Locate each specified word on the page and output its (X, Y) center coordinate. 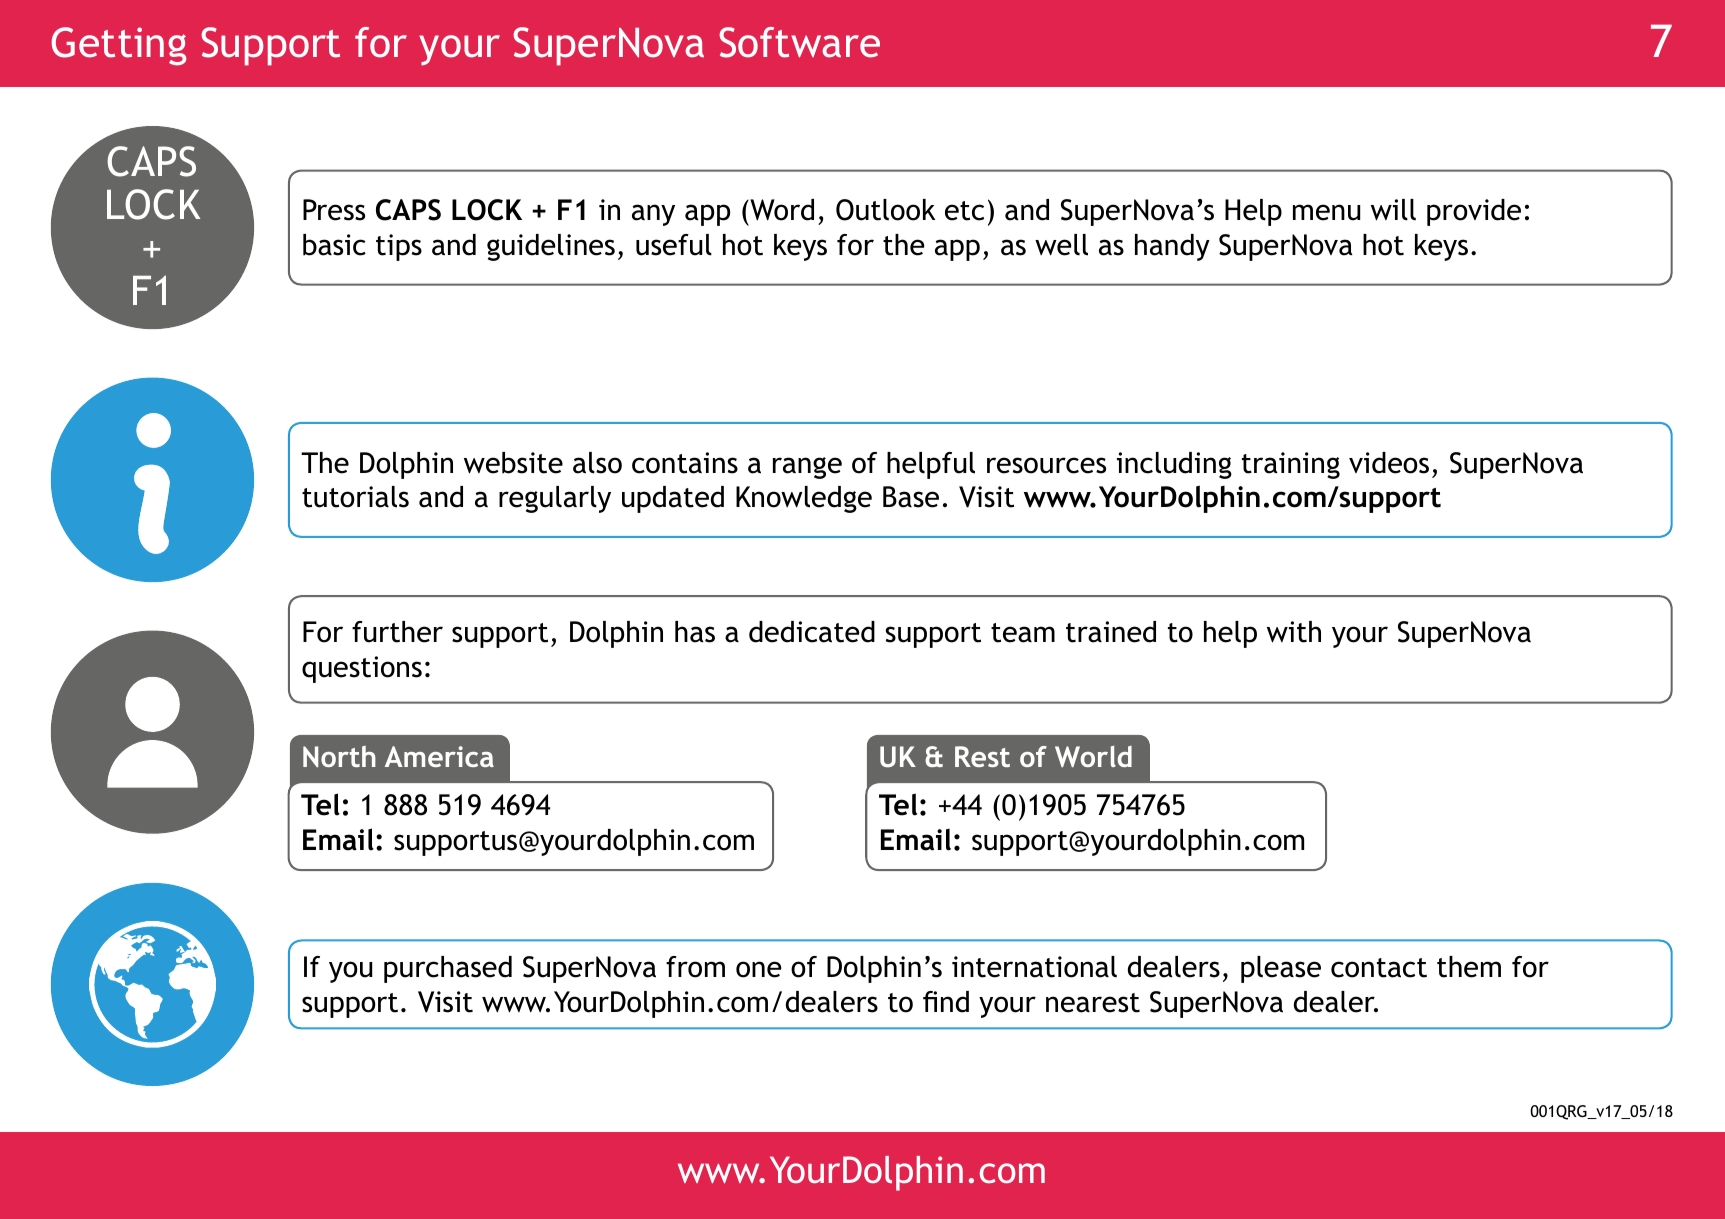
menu (1326, 212)
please (1281, 969)
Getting (118, 46)
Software (799, 42)
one (758, 969)
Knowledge (804, 499)
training (1291, 465)
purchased (448, 969)
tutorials (355, 497)
